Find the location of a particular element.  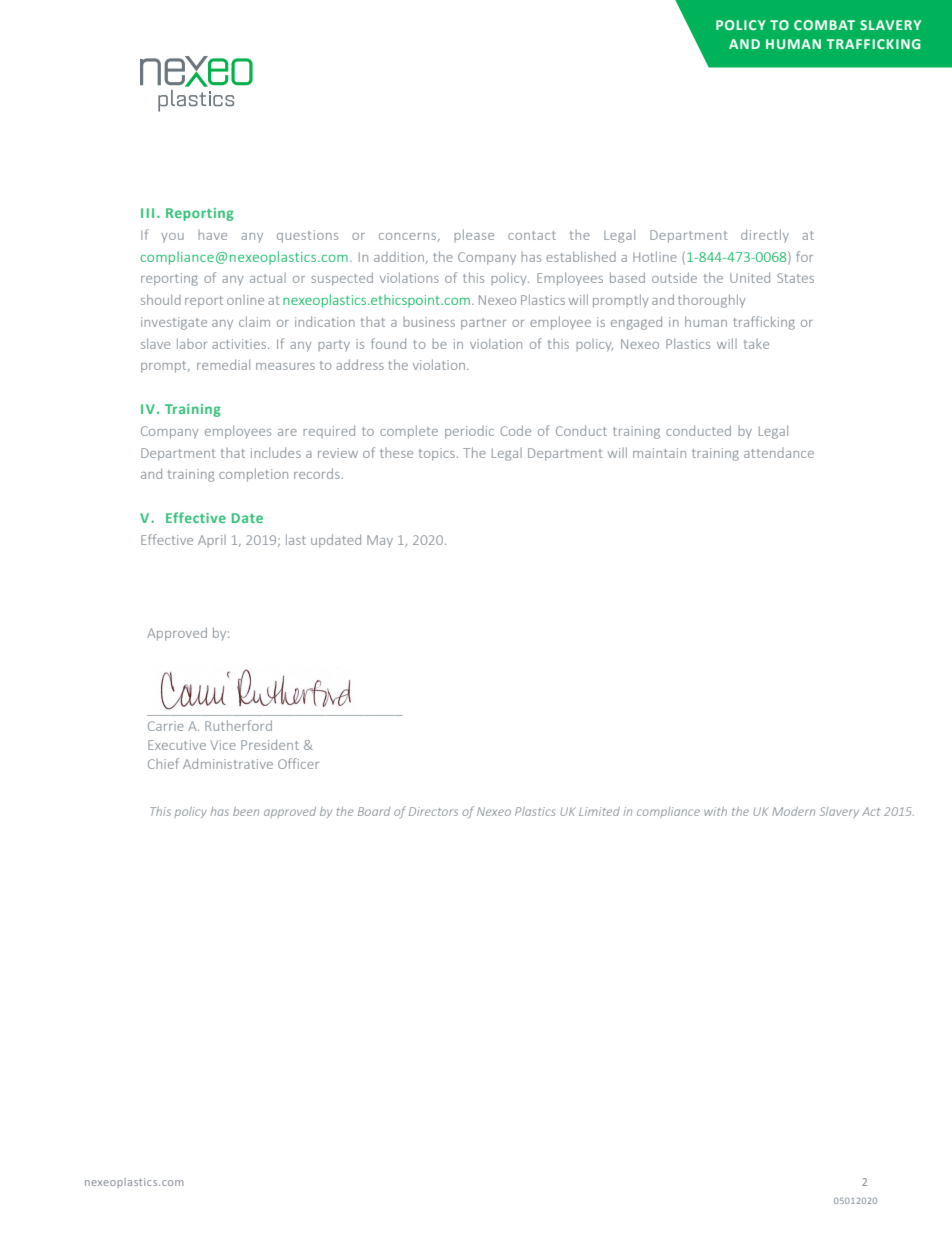

have is located at coordinates (212, 235).
